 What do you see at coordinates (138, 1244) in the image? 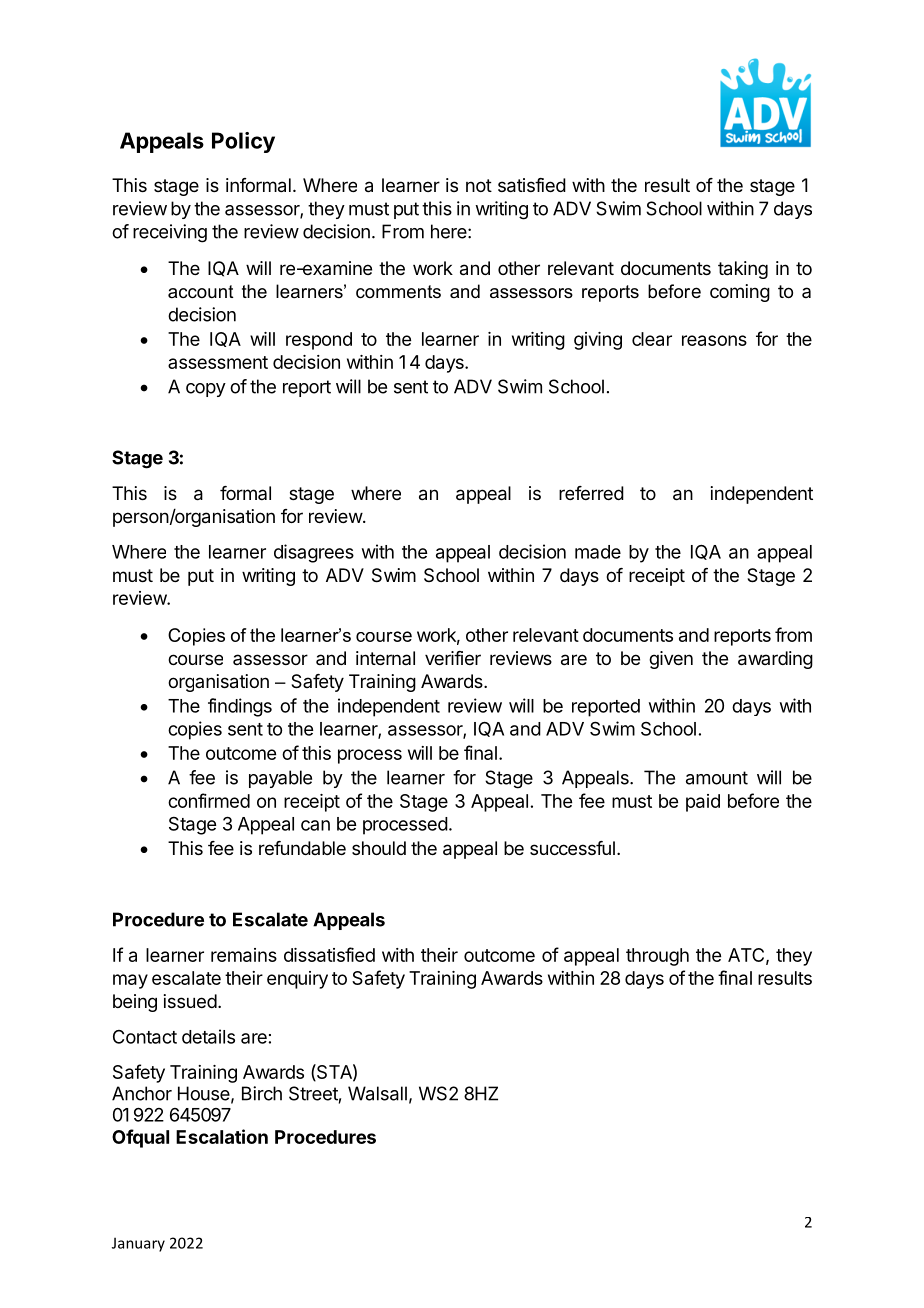
I see `January` at bounding box center [138, 1244].
